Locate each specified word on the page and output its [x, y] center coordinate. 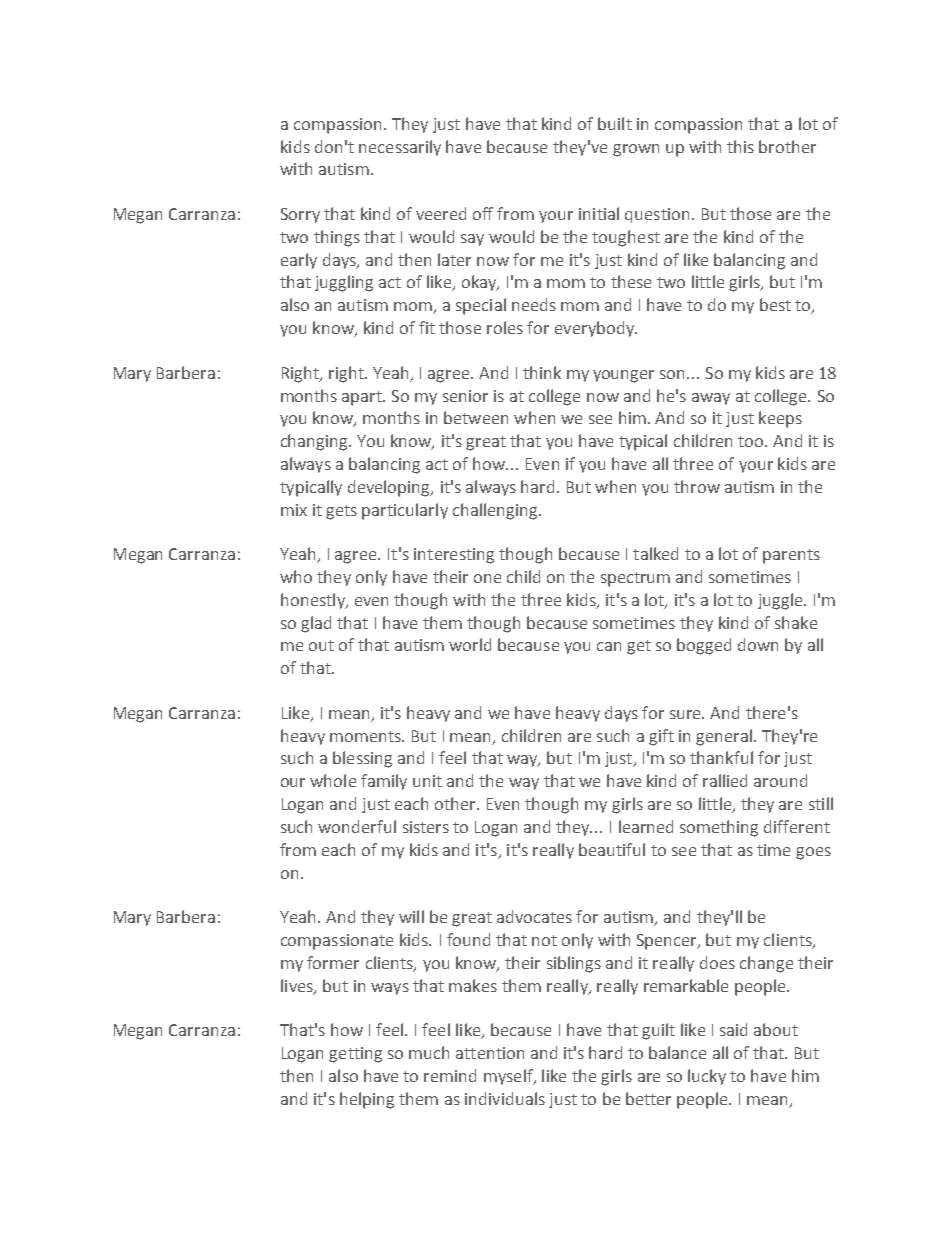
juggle [781, 601]
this [740, 146]
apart [363, 398]
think [542, 372]
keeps [780, 419]
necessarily [400, 148]
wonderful [357, 826]
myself [509, 1077]
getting [355, 1055]
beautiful [612, 849]
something [719, 828]
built [615, 123]
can [609, 646]
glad [316, 624]
